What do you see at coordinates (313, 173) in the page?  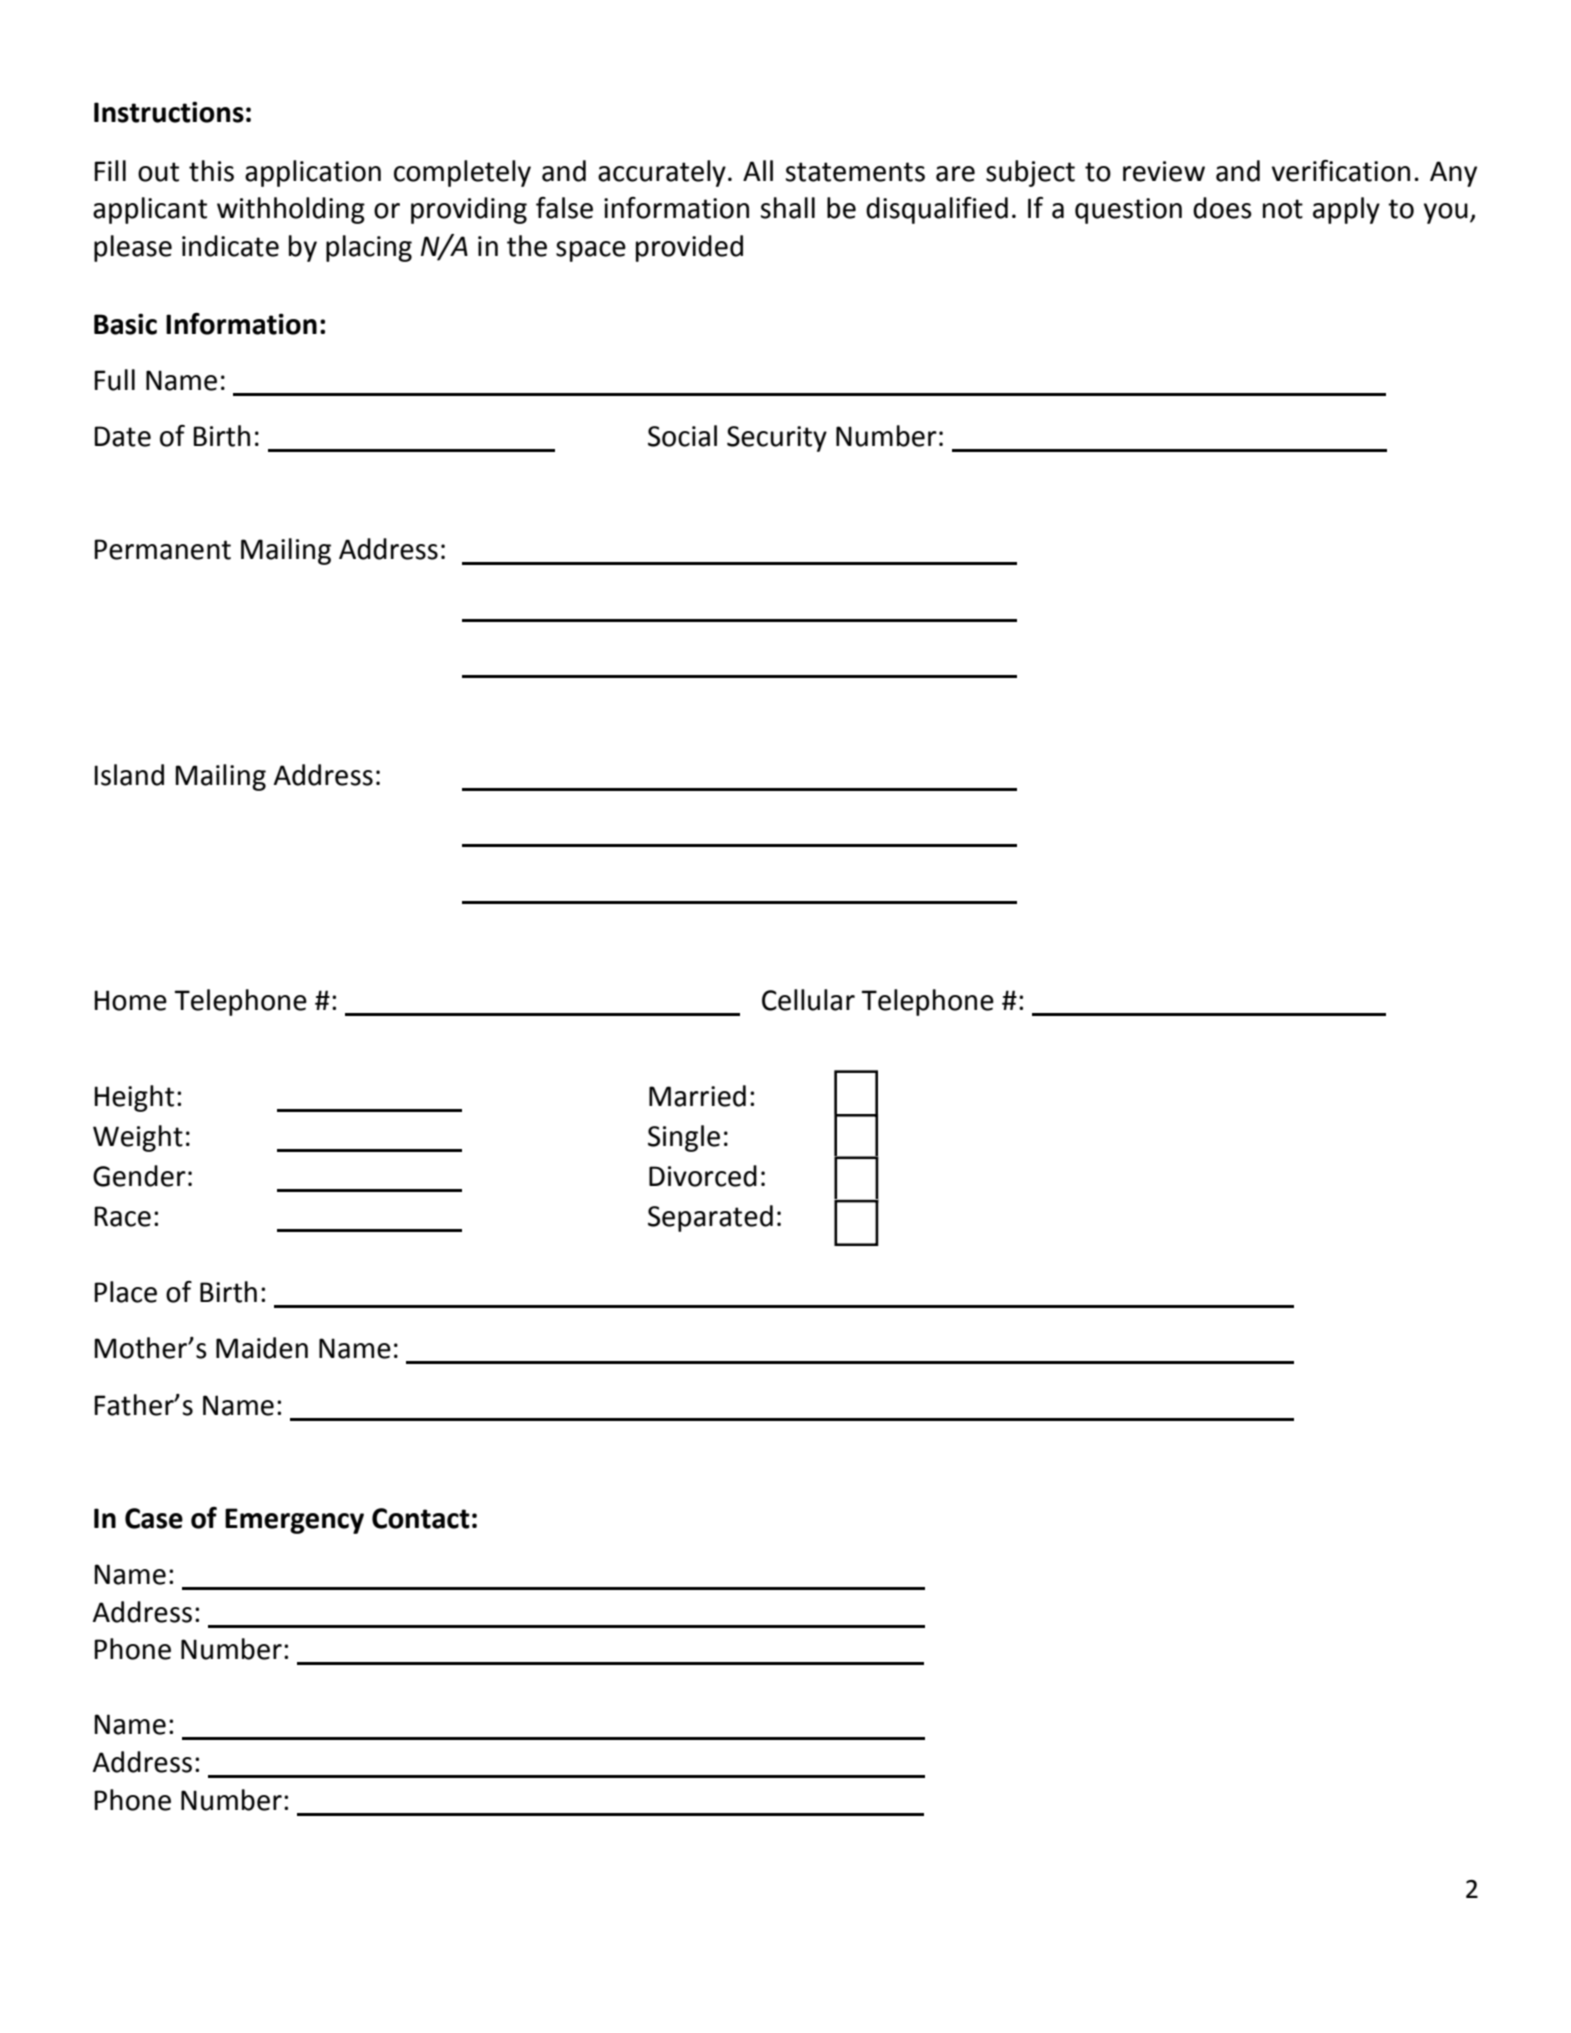 I see `application` at bounding box center [313, 173].
